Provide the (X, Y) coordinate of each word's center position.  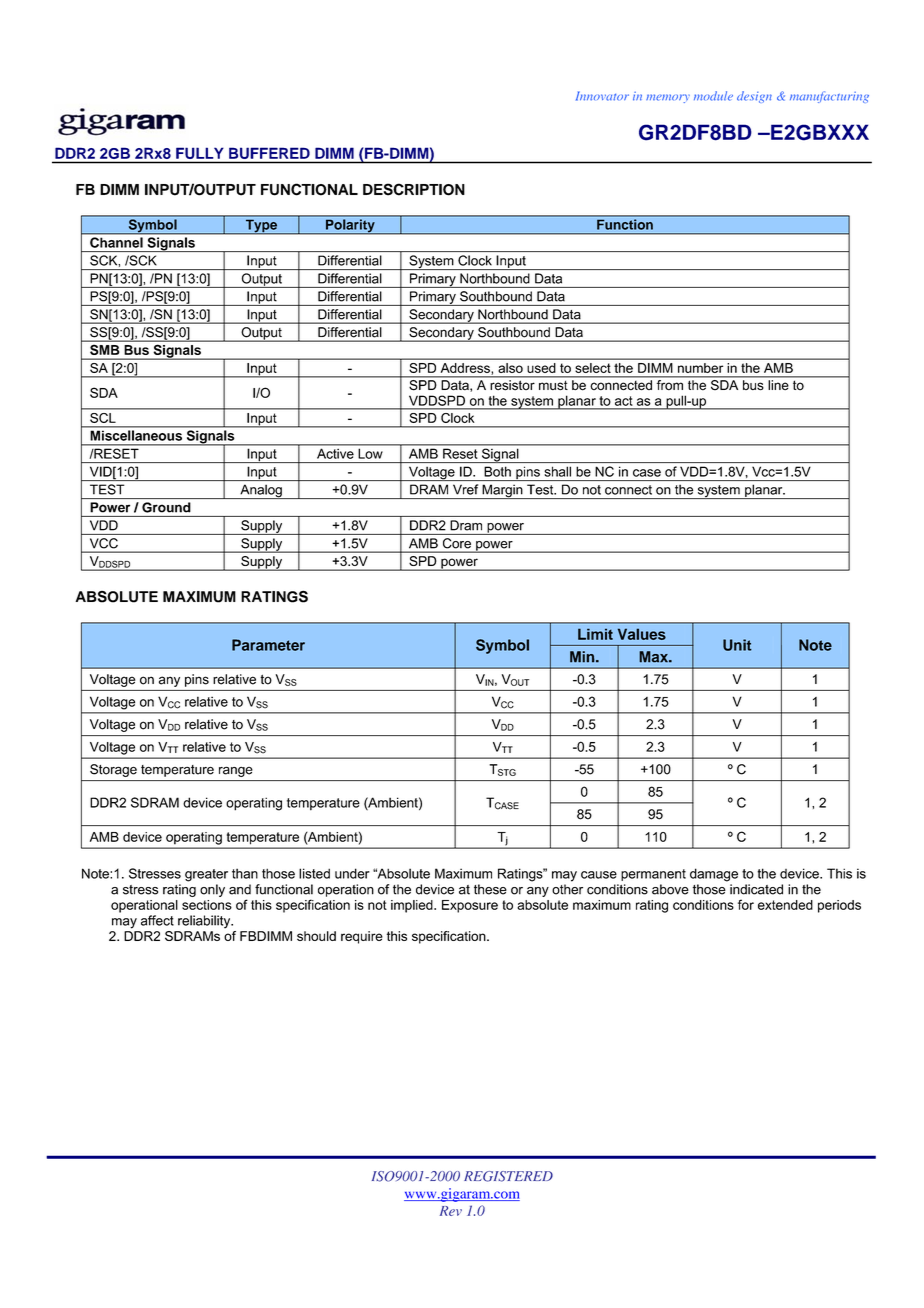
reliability (205, 922)
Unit (737, 645)
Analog (261, 492)
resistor (512, 385)
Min (583, 657)
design (754, 97)
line (778, 385)
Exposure (470, 906)
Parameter (268, 645)
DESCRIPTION (414, 189)
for (746, 904)
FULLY (199, 153)
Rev (451, 1211)
